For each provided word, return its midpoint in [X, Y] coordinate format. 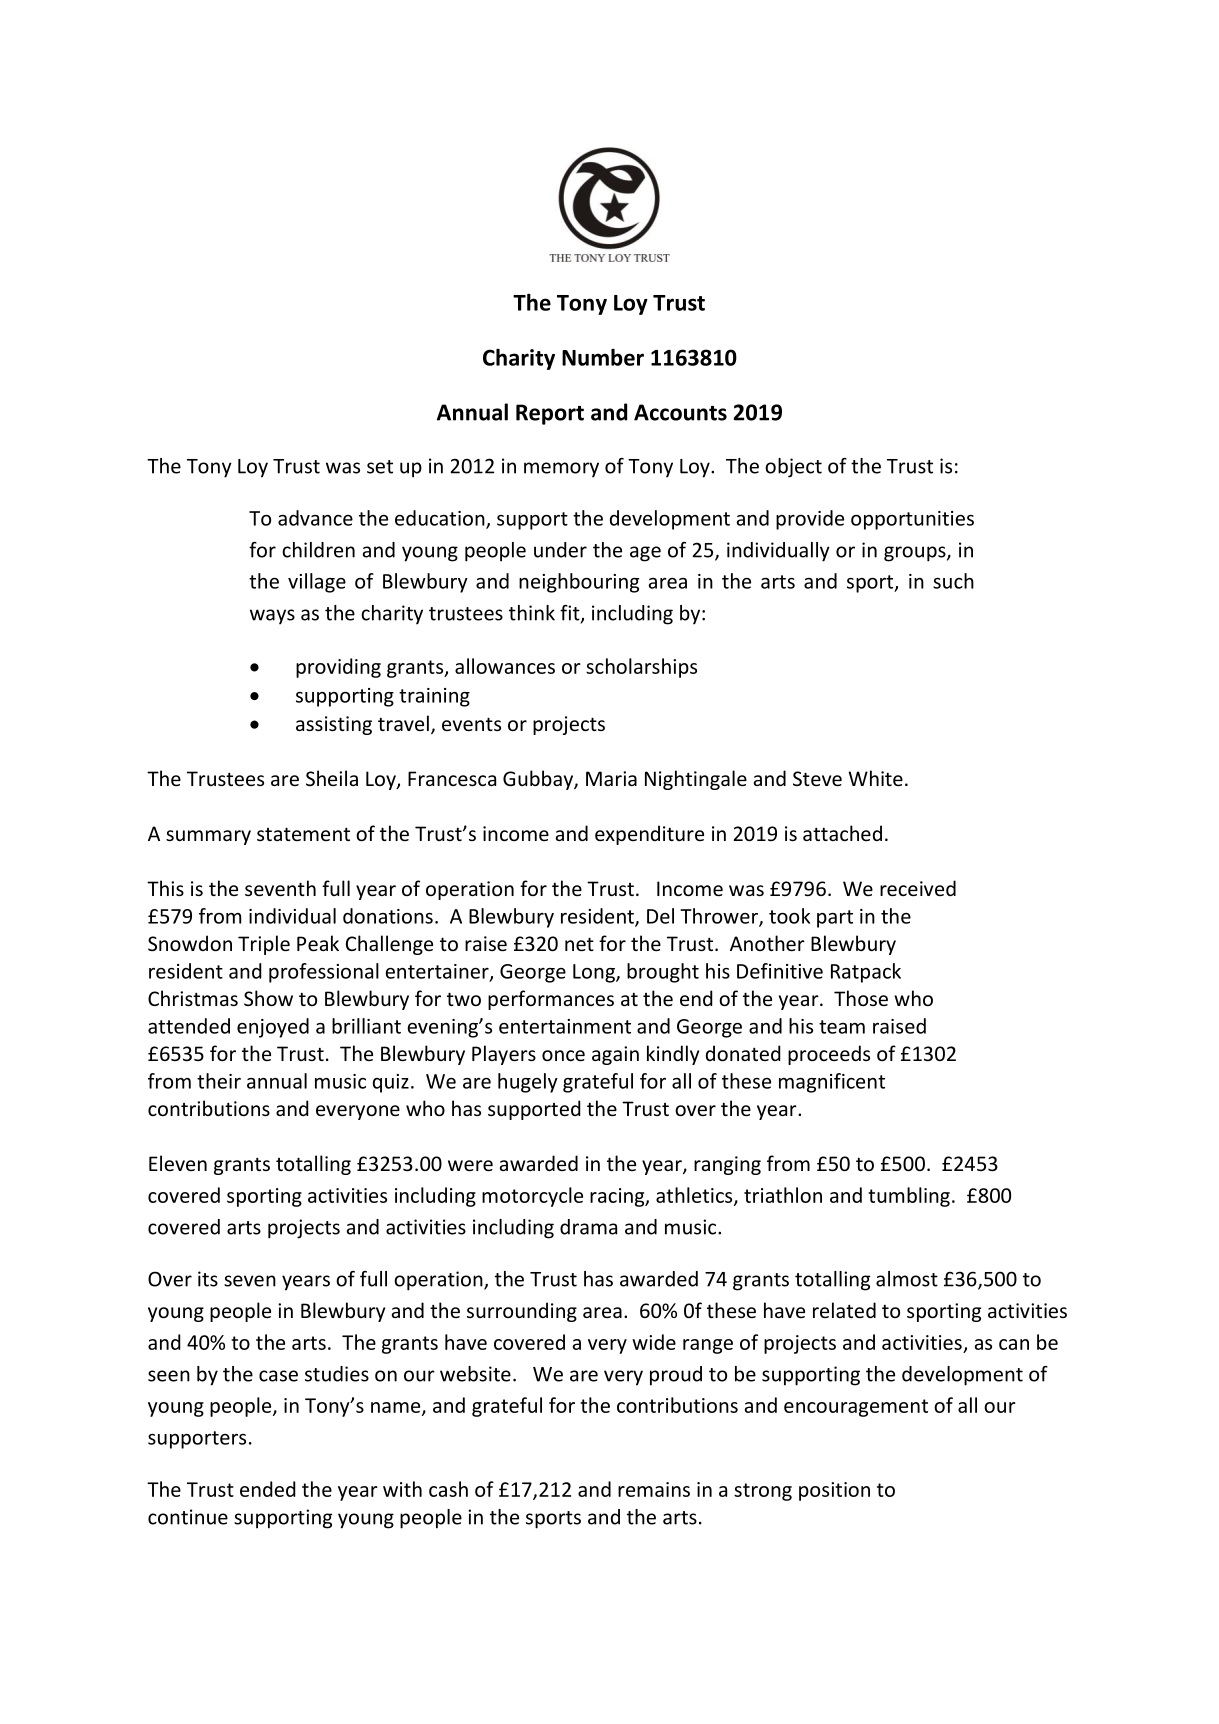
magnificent [832, 1083]
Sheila [332, 778]
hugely [528, 1083]
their [219, 1081]
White [875, 778]
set [380, 467]
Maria [611, 778]
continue [188, 1517]
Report [550, 414]
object [793, 468]
